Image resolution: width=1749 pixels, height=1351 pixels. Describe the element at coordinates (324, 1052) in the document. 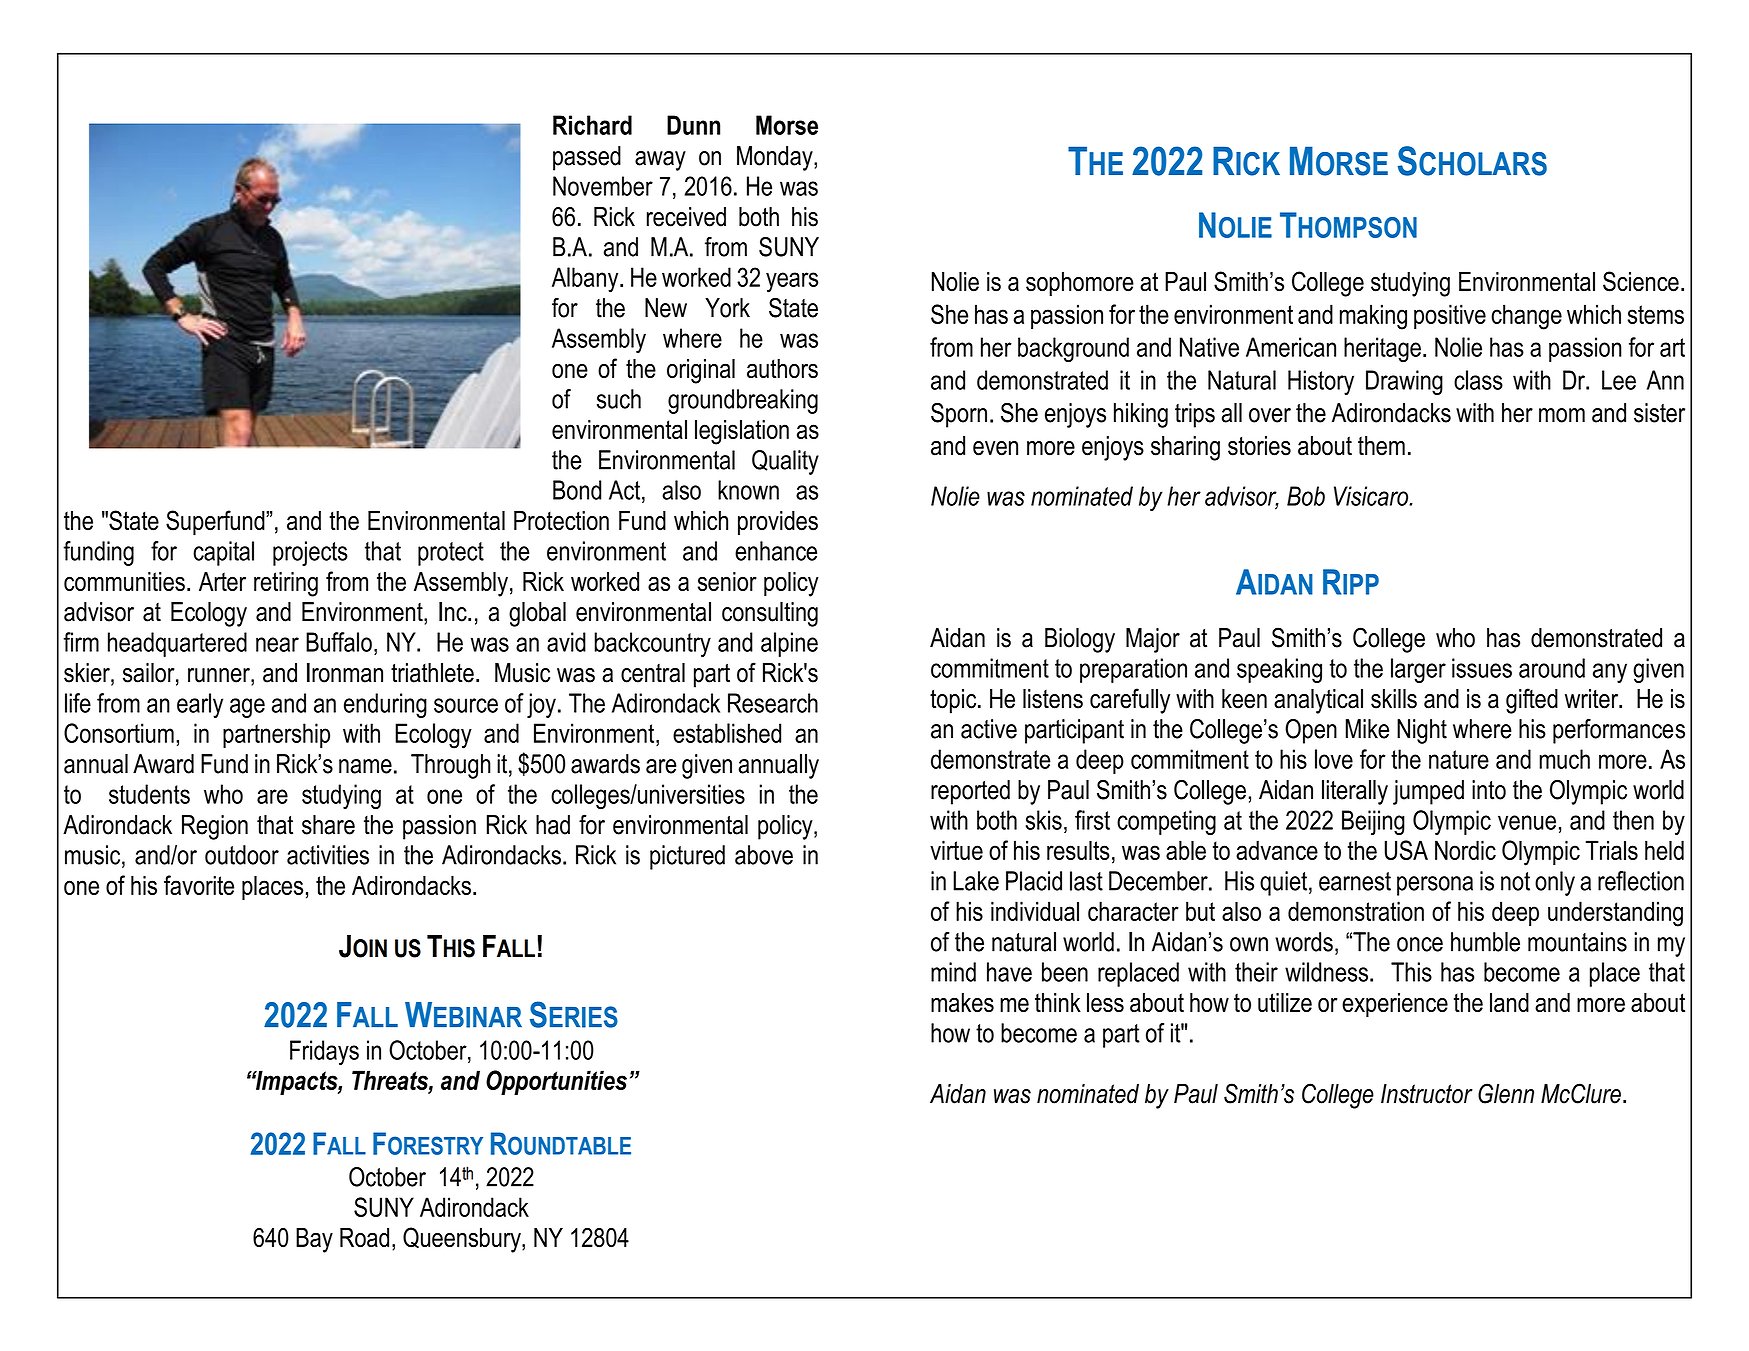

I see `Fridays` at that location.
